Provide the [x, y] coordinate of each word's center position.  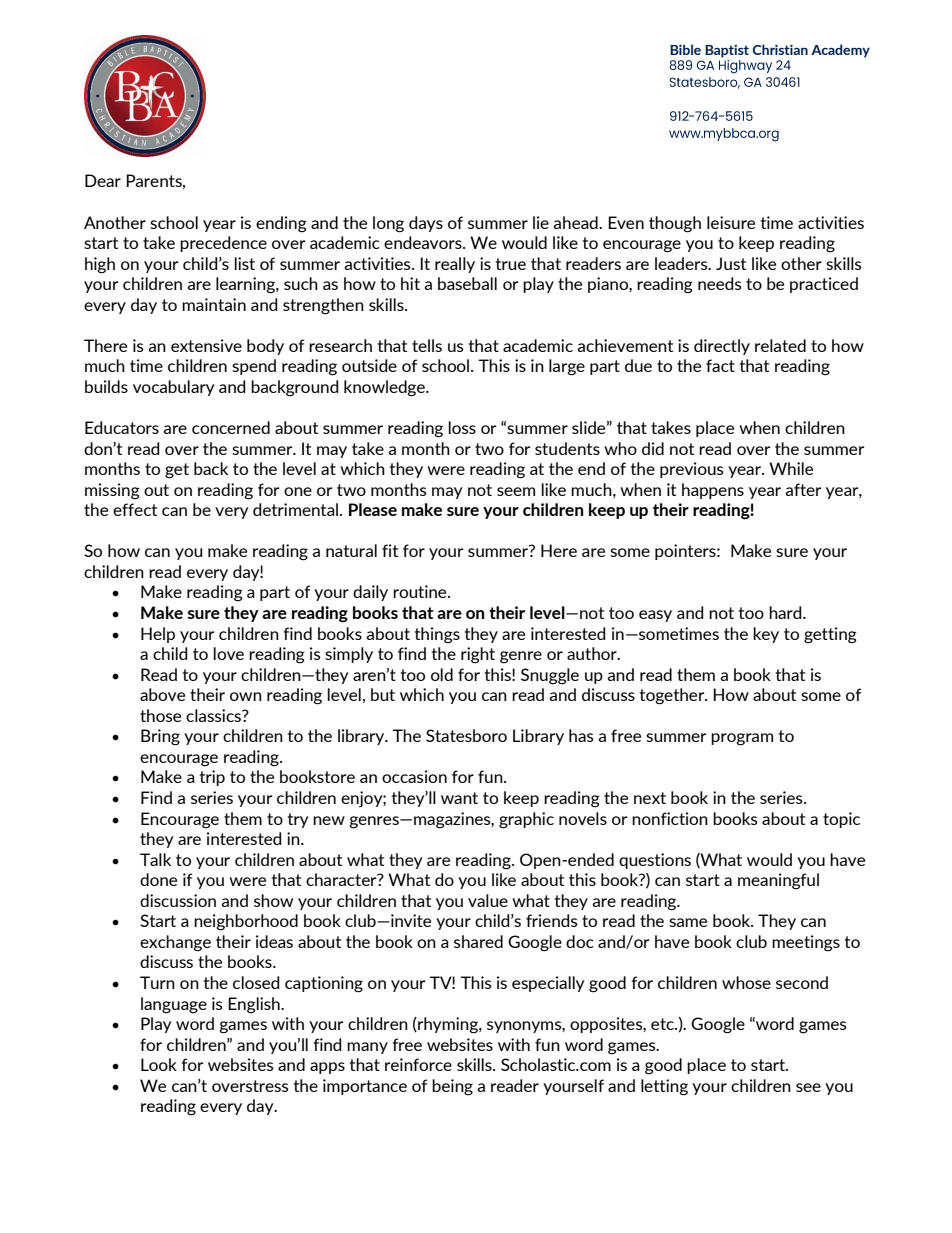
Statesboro [466, 735]
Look [159, 1064]
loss [462, 427]
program [742, 739]
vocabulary [174, 388]
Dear [103, 180]
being [452, 1087]
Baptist [727, 51]
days [426, 224]
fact [720, 365]
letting [664, 1087]
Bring [160, 737]
